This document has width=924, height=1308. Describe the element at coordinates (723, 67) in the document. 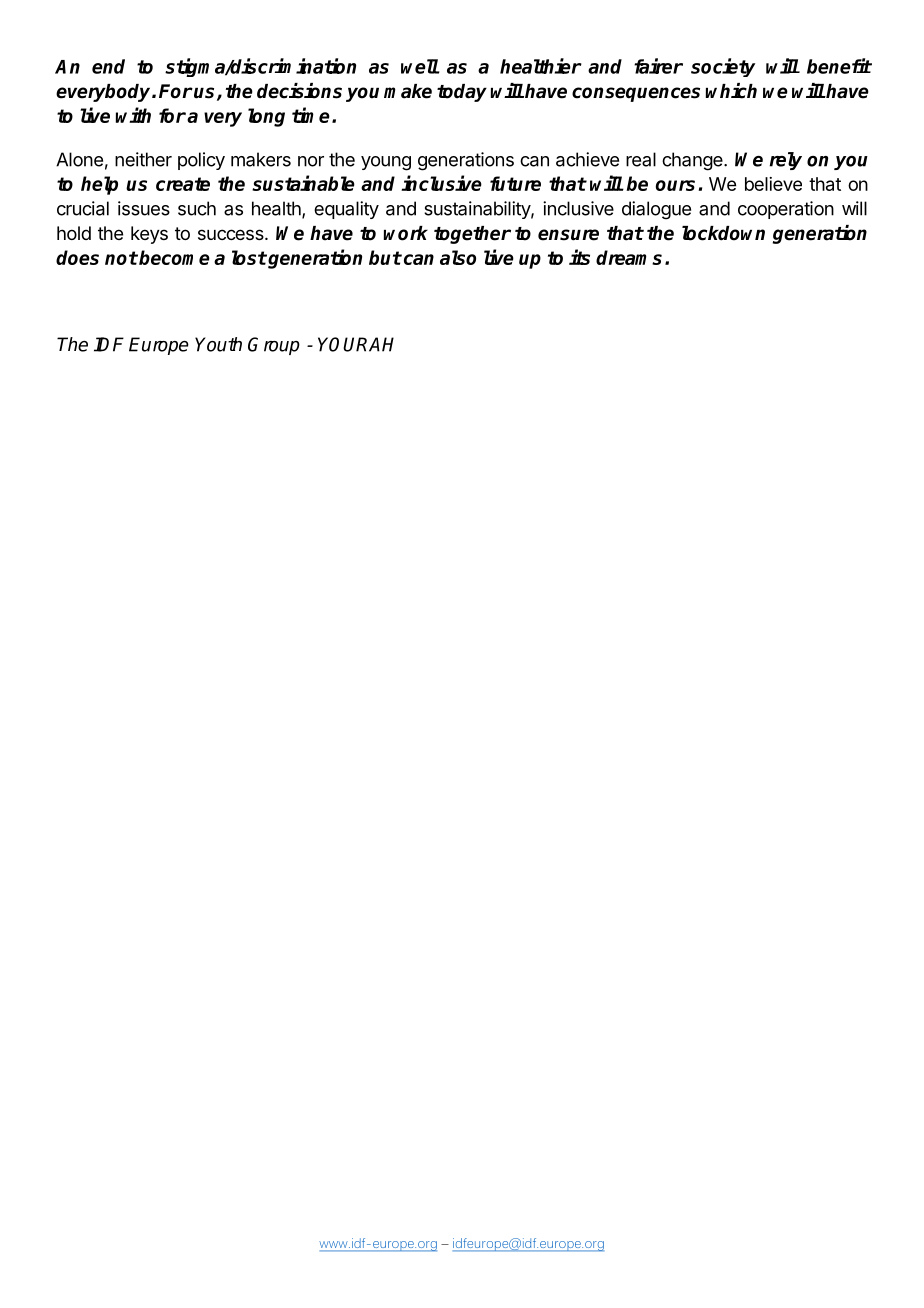

I see `society` at that location.
